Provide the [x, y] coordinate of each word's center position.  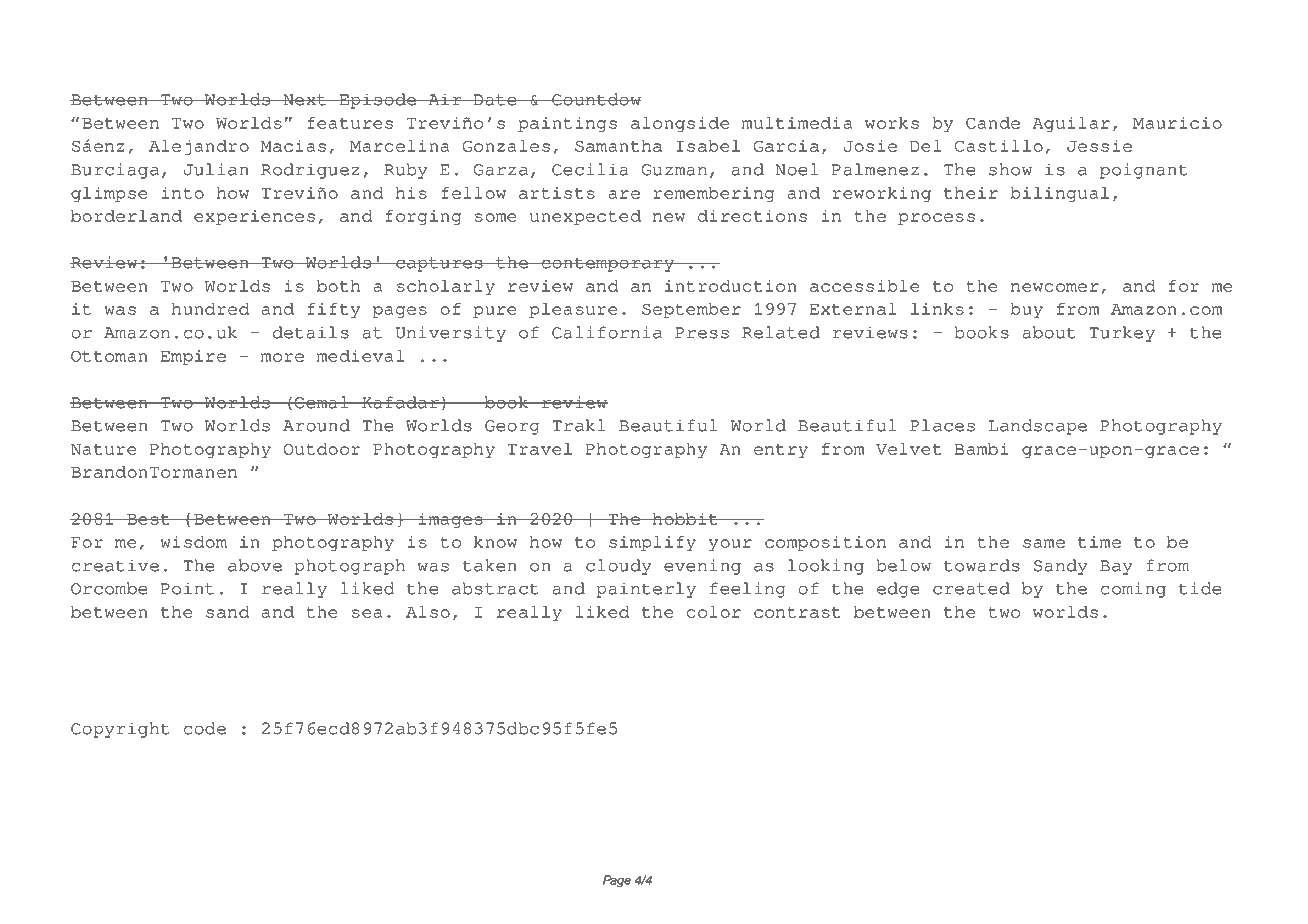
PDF [171, 37]
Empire [193, 357]
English [615, 40]
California [607, 332]
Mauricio [1177, 123]
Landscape [1037, 427]
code [205, 728]
